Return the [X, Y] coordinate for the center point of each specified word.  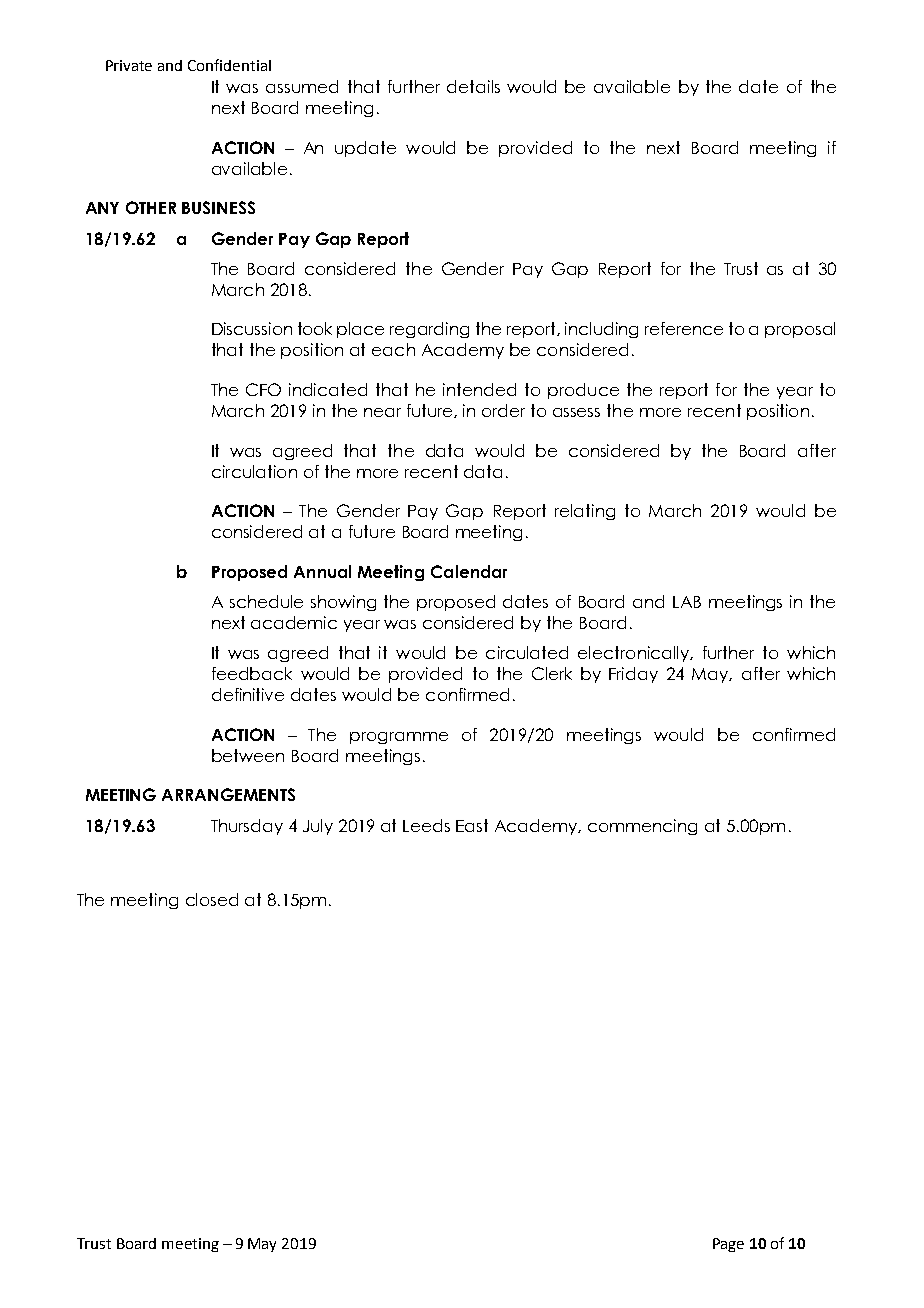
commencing [642, 827]
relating [585, 512]
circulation [254, 471]
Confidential [229, 65]
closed [212, 899]
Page [728, 1245]
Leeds [426, 825]
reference [684, 328]
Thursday [247, 827]
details [473, 86]
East [472, 825]
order [503, 410]
